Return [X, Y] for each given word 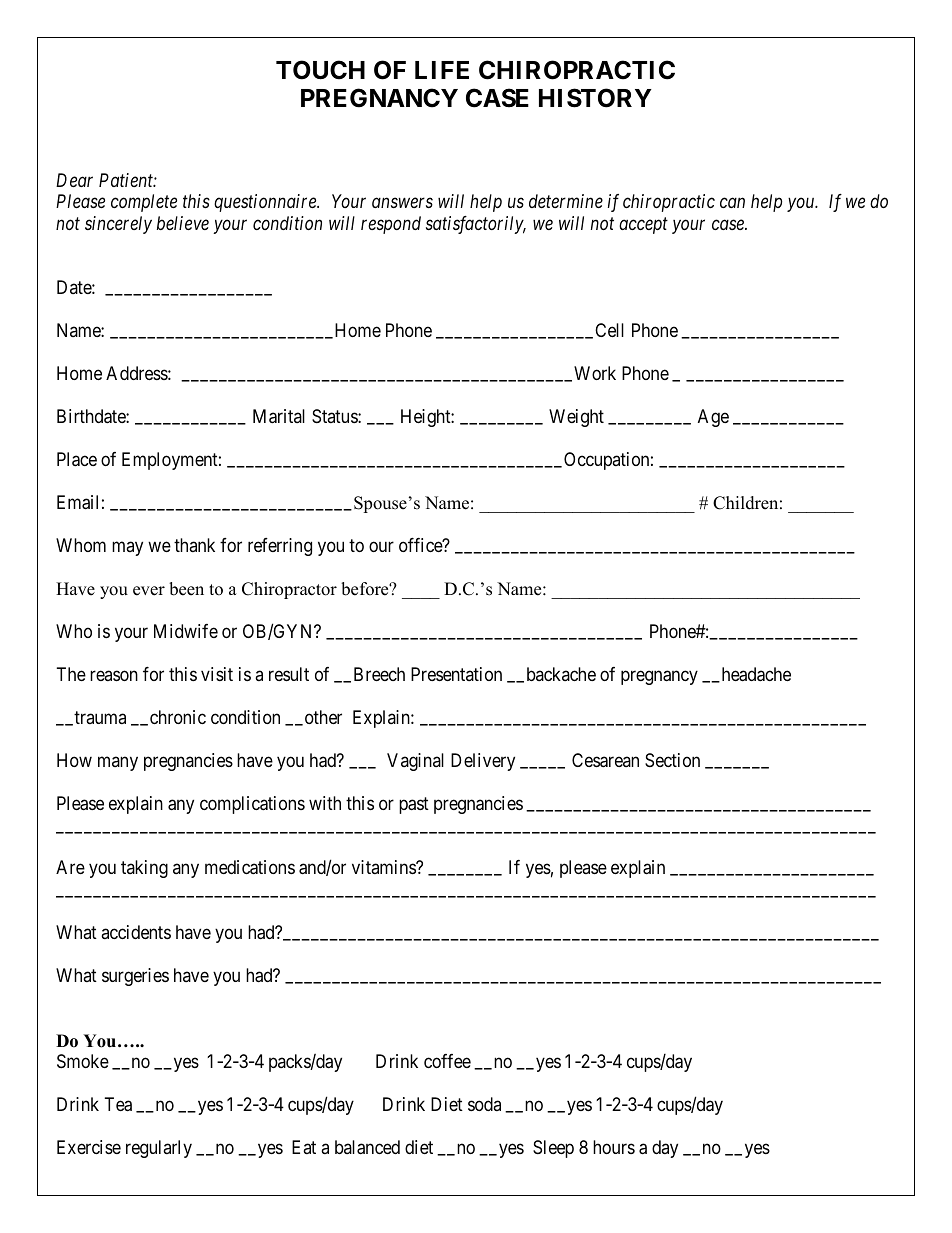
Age [713, 418]
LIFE [442, 70]
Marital [279, 416]
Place [77, 459]
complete [144, 203]
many [118, 763]
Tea [118, 1104]
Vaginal [415, 762]
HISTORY [595, 98]
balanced [367, 1147]
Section [672, 760]
